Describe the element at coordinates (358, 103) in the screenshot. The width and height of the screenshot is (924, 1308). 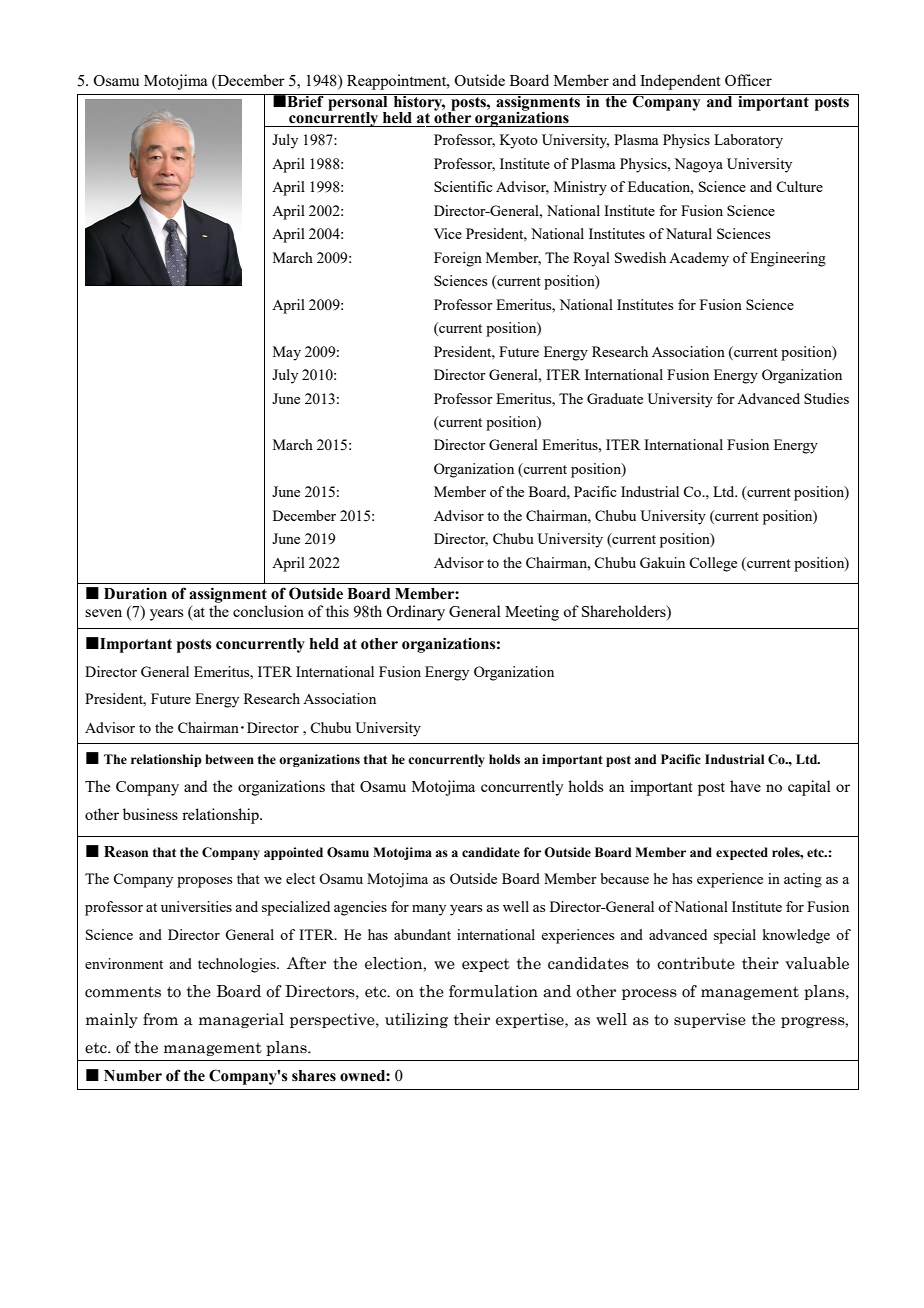
I see `personal` at that location.
